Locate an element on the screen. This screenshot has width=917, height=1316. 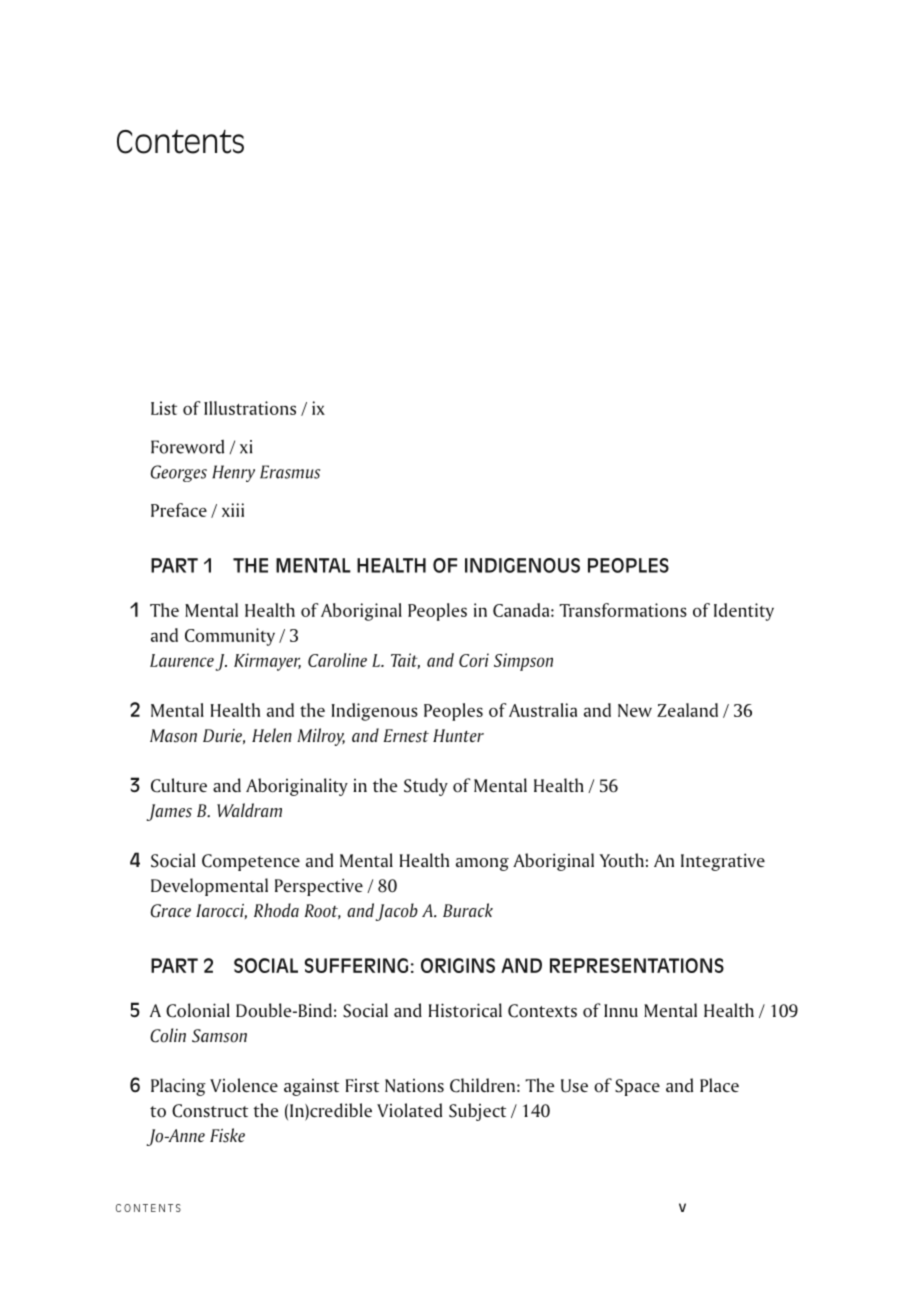
Study is located at coordinates (426, 787).
